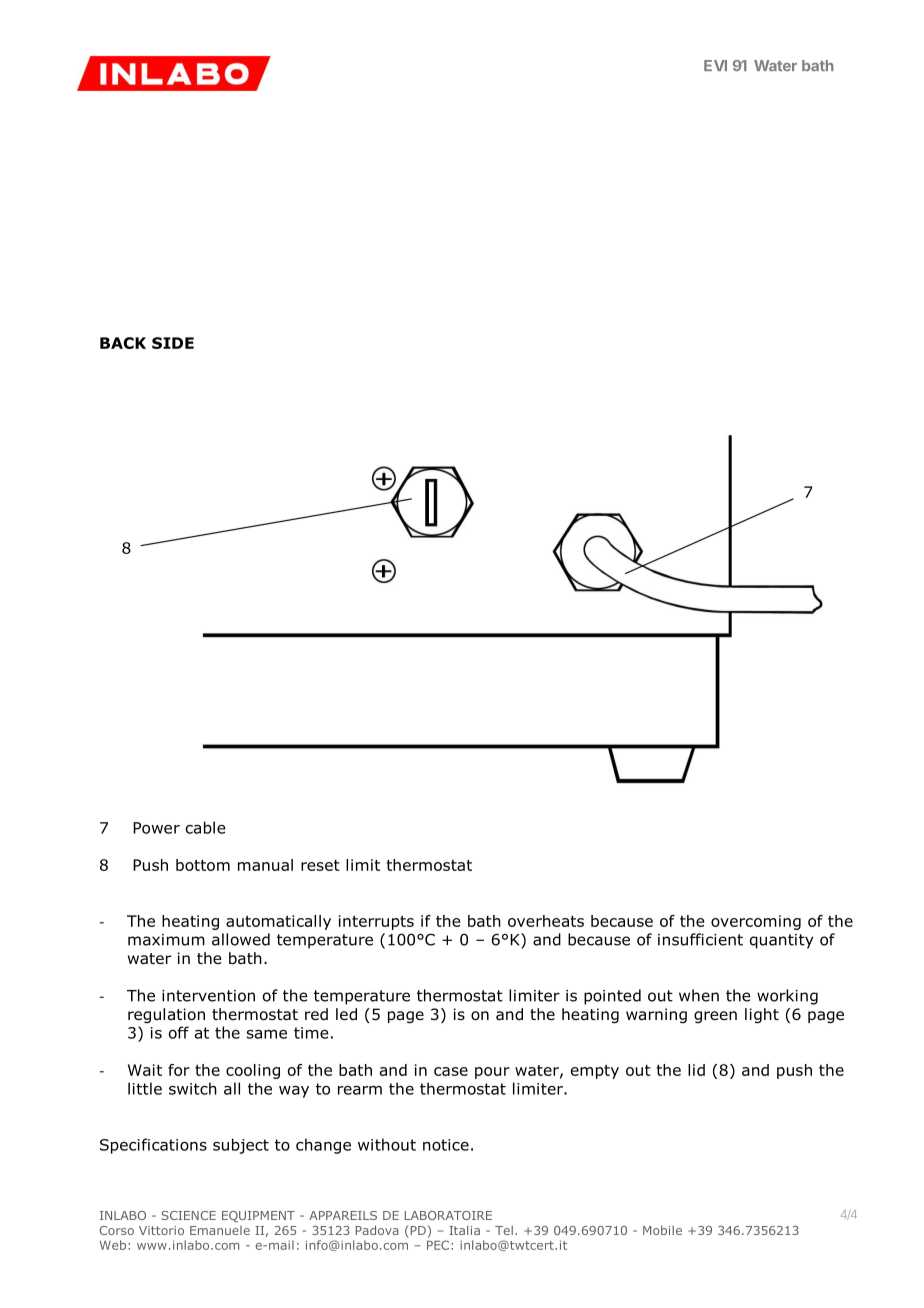 The width and height of the screenshot is (924, 1308). I want to click on interrupts, so click(376, 922).
